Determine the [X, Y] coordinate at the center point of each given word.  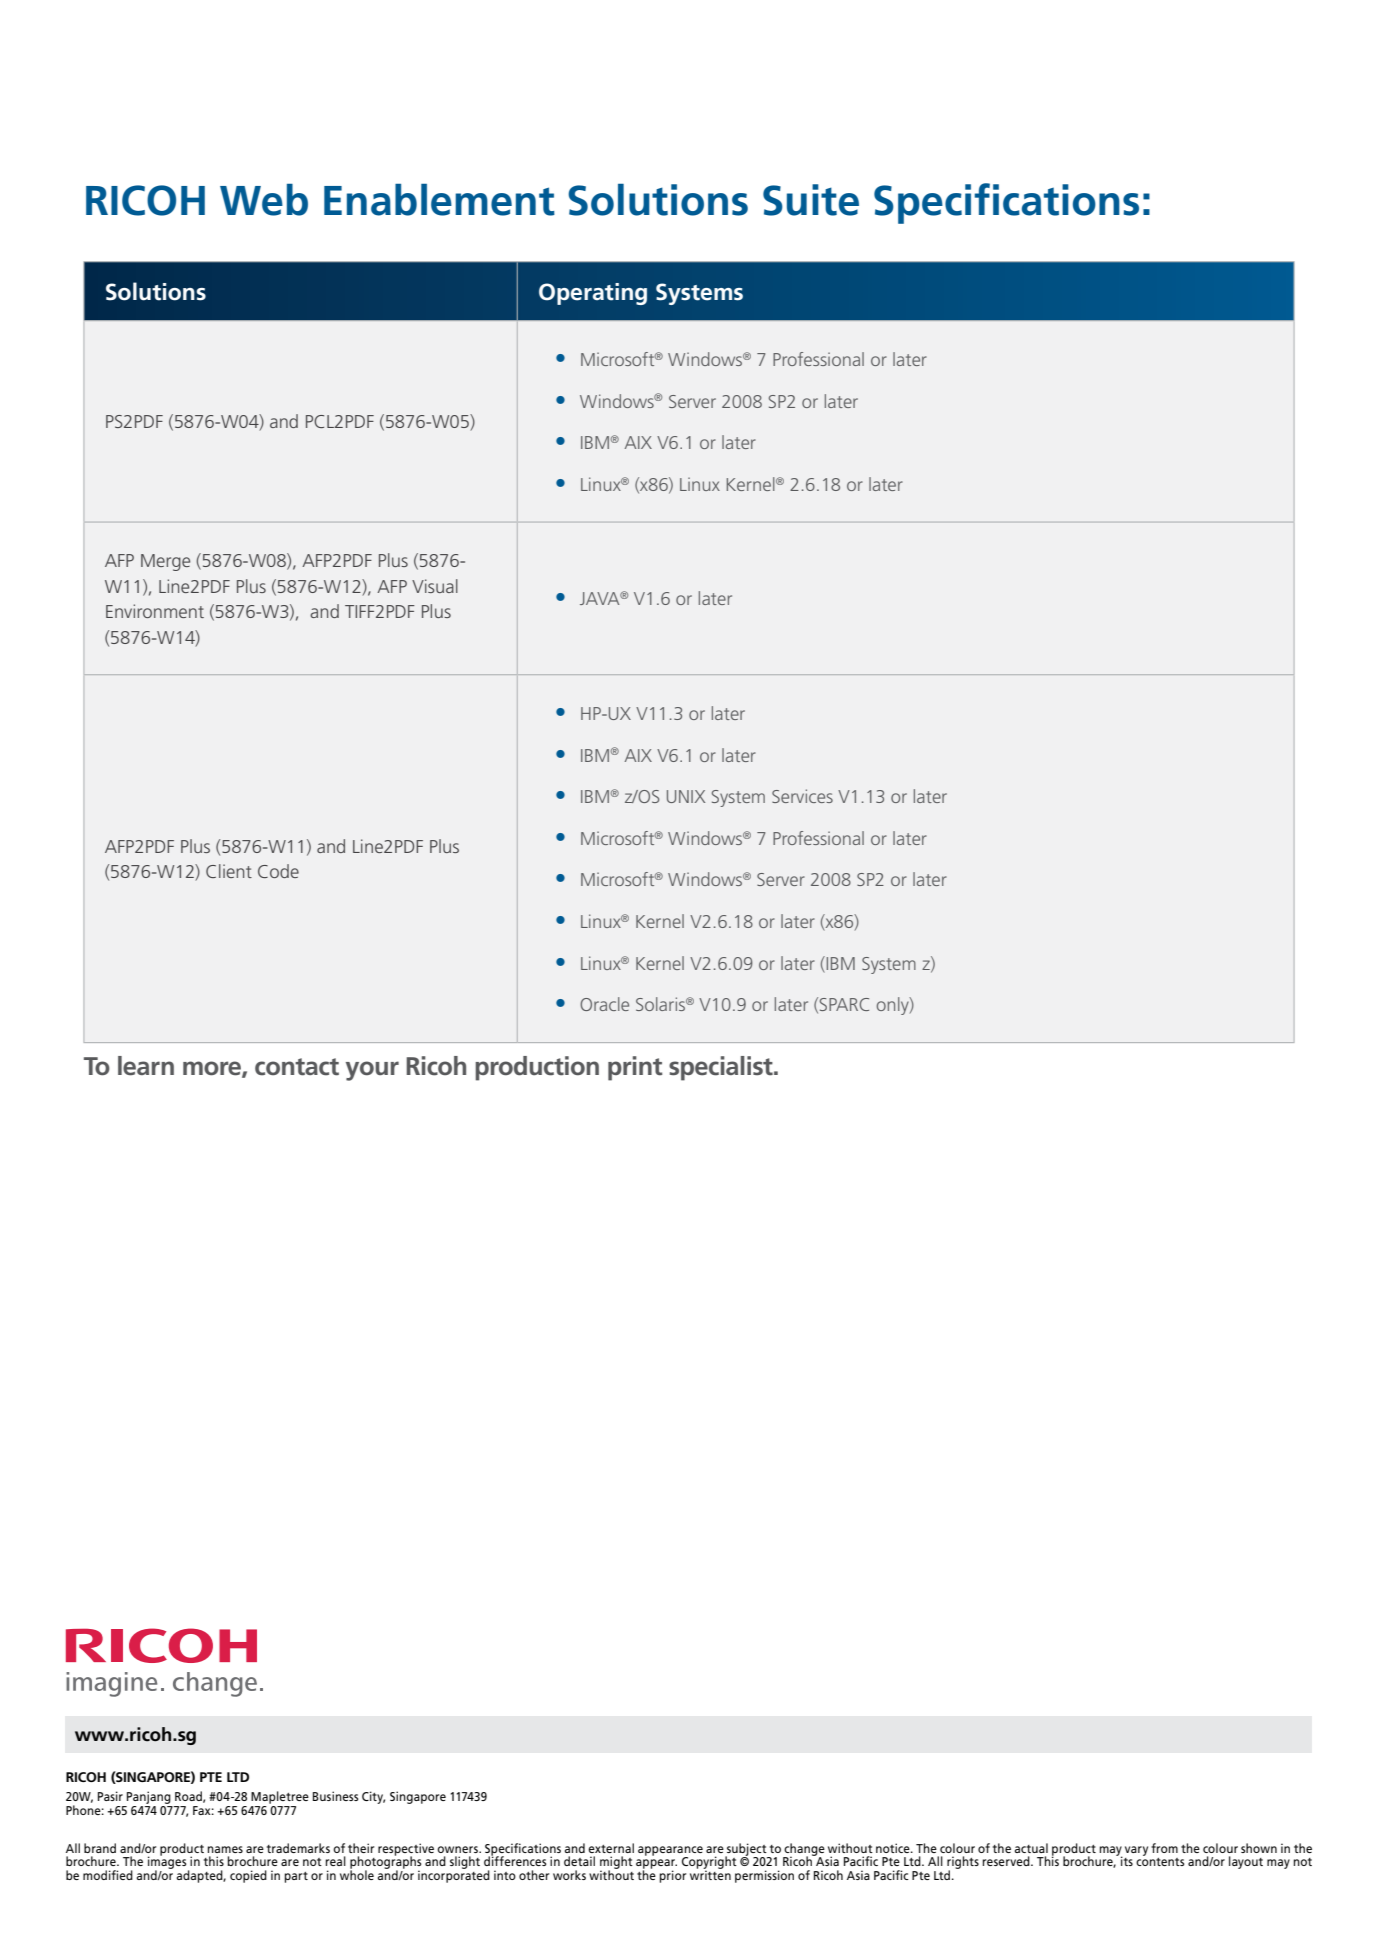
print [635, 1068]
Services [802, 796]
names [225, 1849]
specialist [722, 1068]
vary [1136, 1851]
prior [672, 1876]
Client [229, 871]
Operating [593, 294]
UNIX [686, 796]
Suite [811, 200]
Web [264, 200]
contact [297, 1067]
